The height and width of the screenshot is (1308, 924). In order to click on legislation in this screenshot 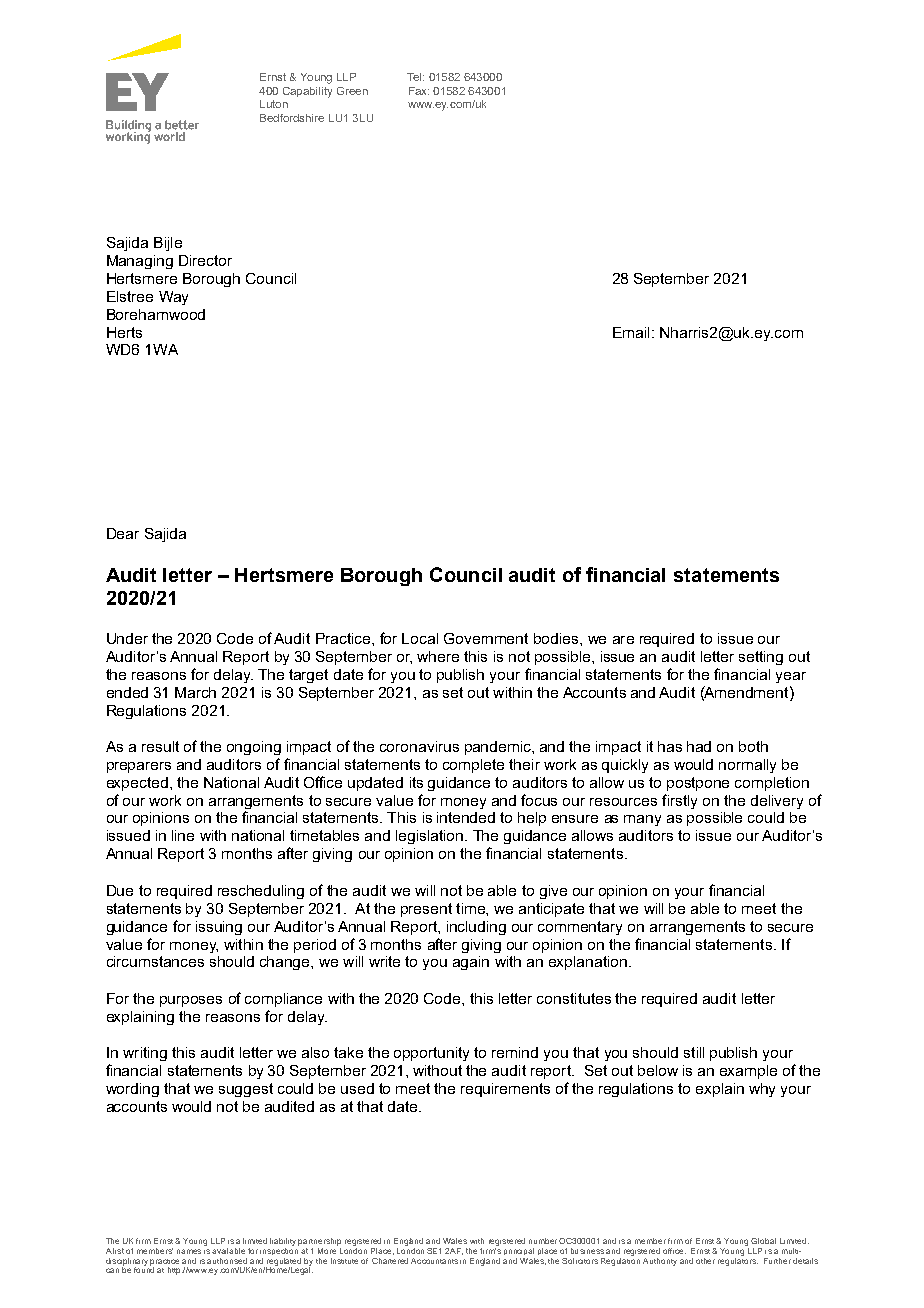, I will do `click(431, 837)`.
